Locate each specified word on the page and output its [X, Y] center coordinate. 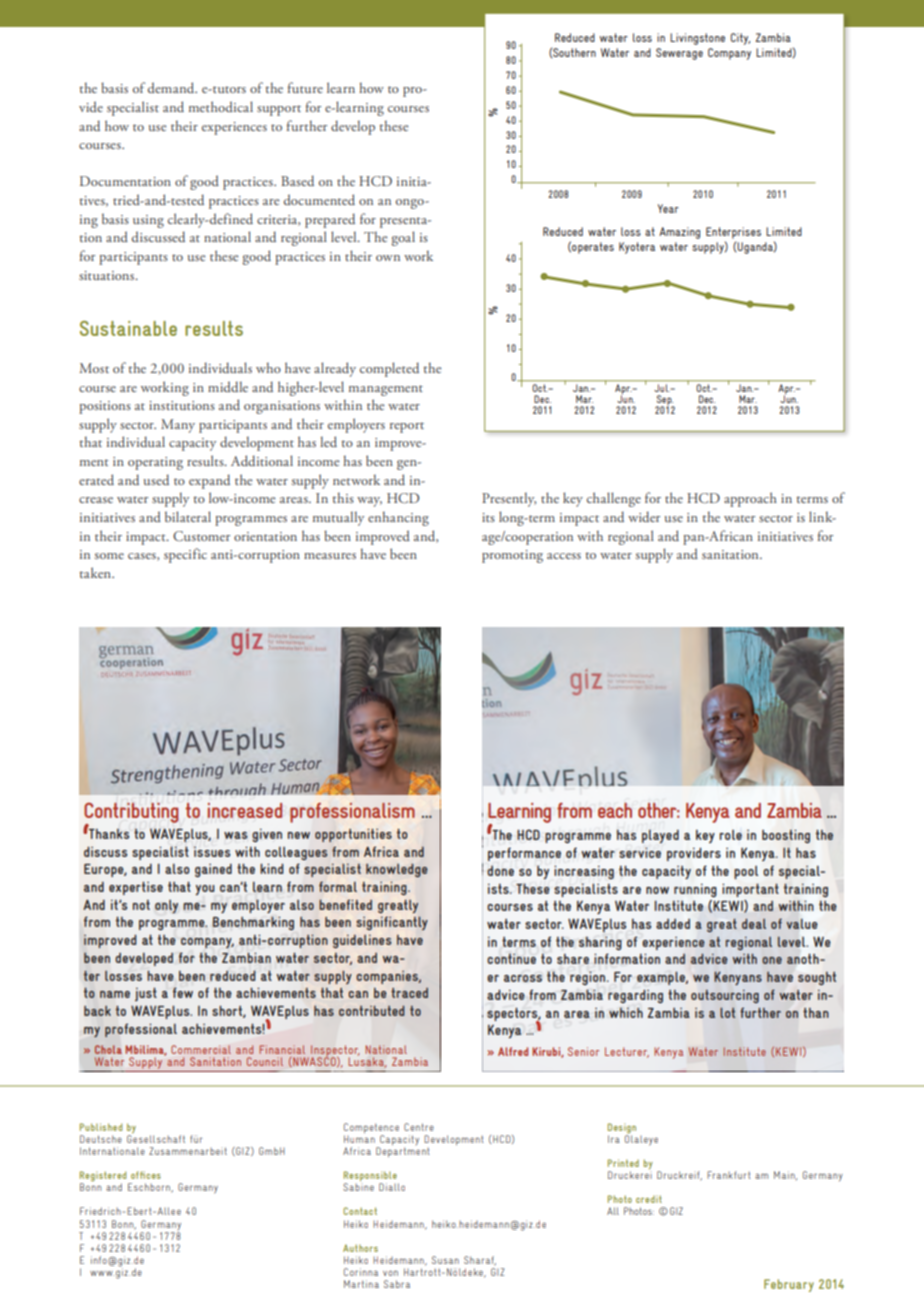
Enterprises [733, 233]
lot [727, 1012]
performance [524, 854]
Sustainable [128, 328]
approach [750, 499]
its [488, 517]
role [730, 835]
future [305, 87]
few [183, 992]
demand [172, 87]
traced [409, 993]
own [388, 258]
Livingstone [697, 39]
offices [146, 1175]
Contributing [131, 814]
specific [185, 555]
